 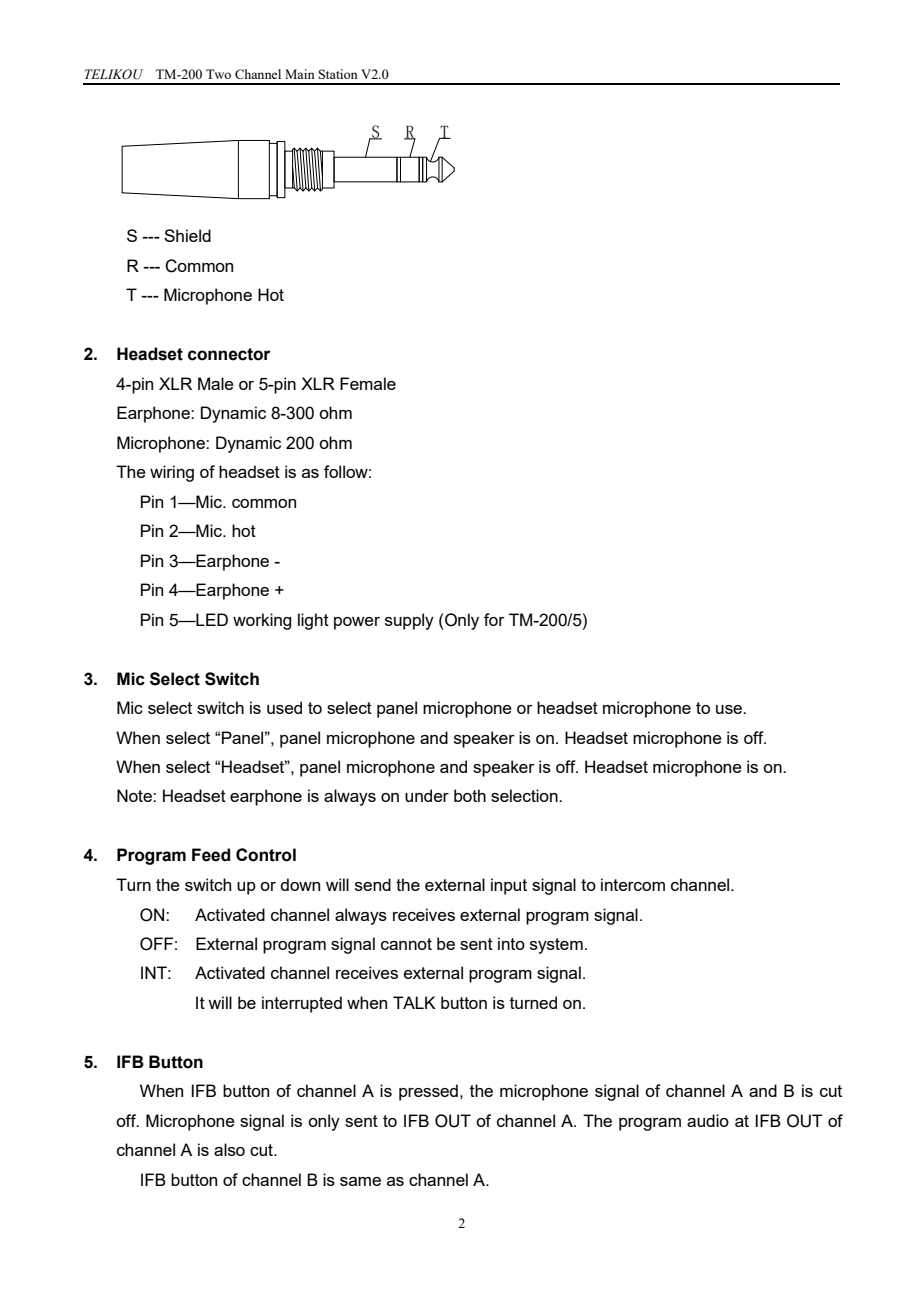 I want to click on audio, so click(x=708, y=1120).
